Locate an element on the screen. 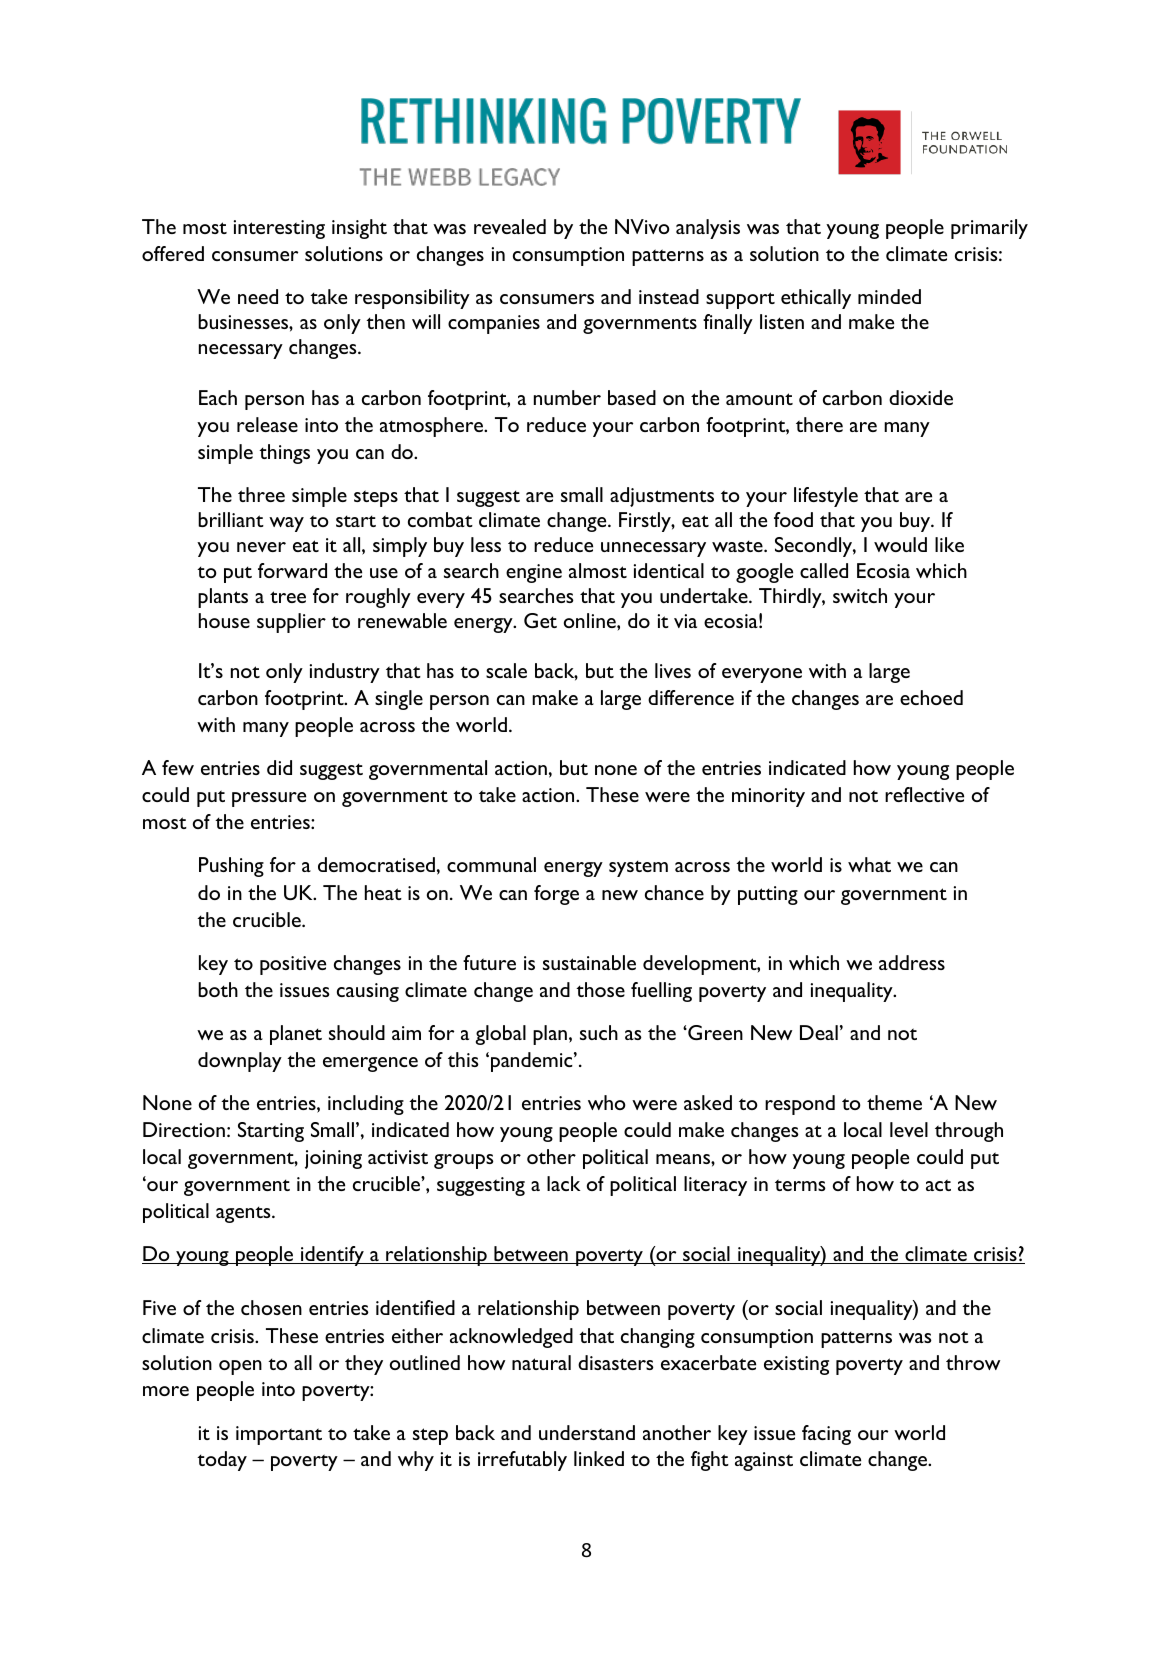 Image resolution: width=1173 pixels, height=1659 pixels. level is located at coordinates (909, 1129).
